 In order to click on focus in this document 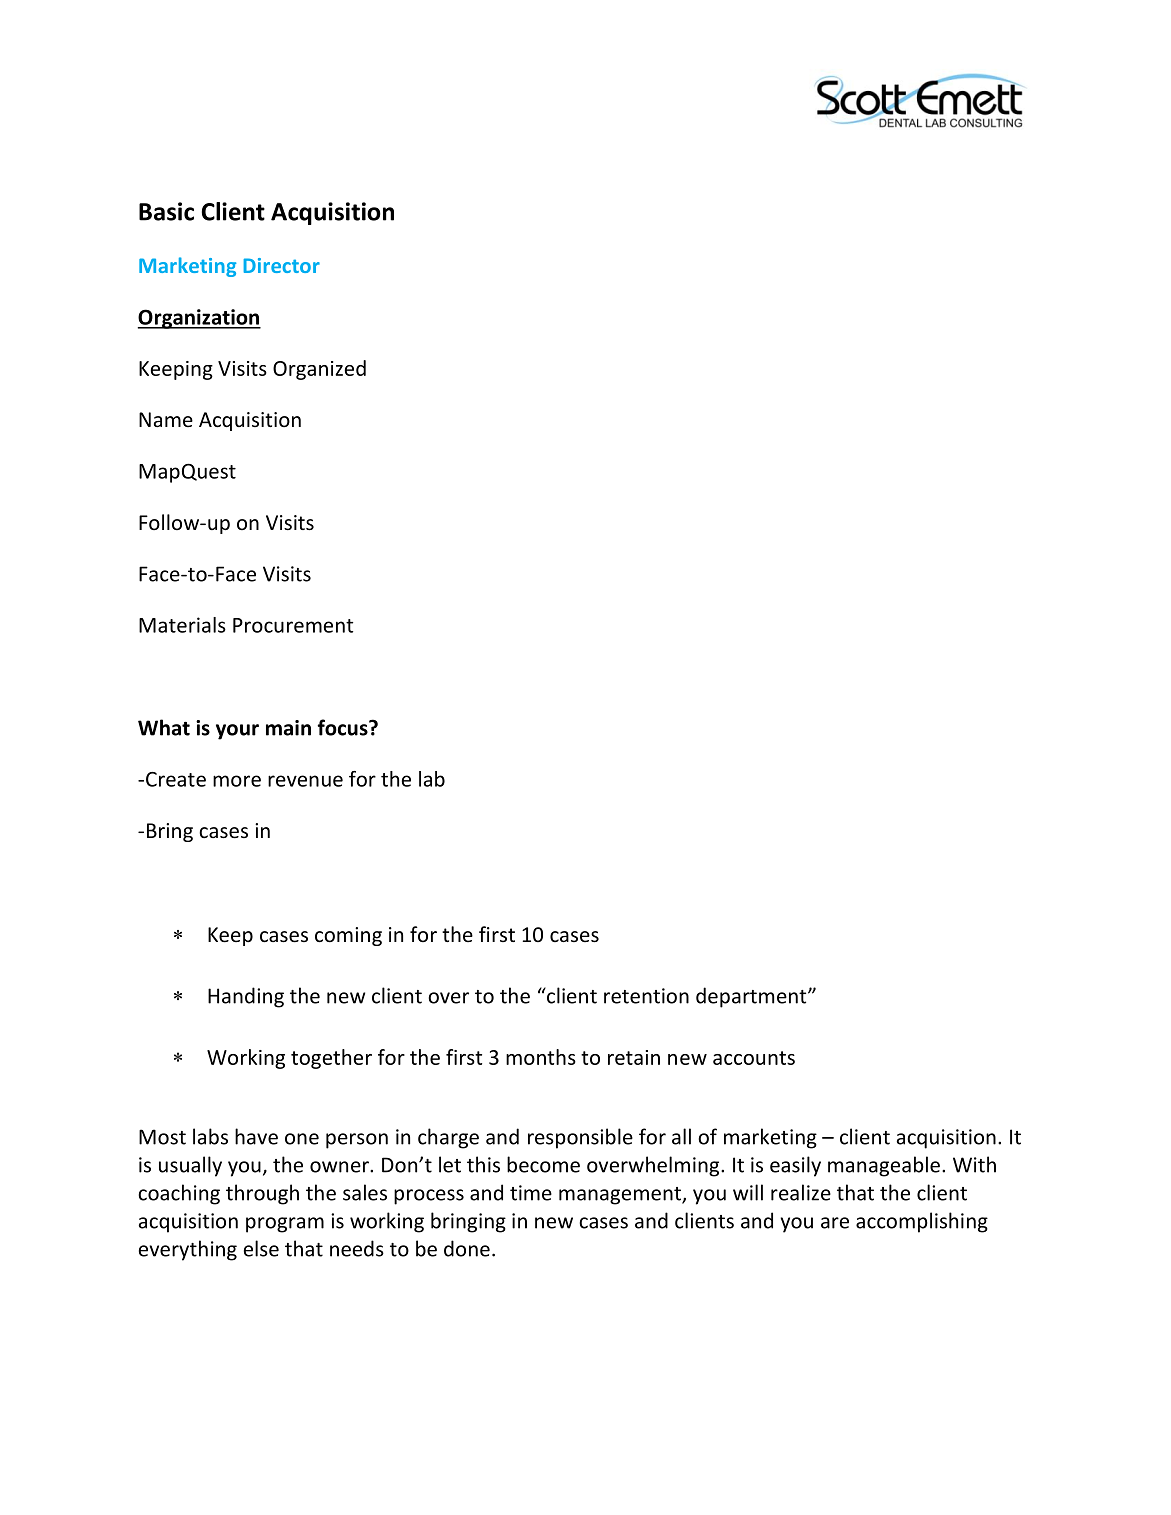, I will do `click(343, 727)`.
